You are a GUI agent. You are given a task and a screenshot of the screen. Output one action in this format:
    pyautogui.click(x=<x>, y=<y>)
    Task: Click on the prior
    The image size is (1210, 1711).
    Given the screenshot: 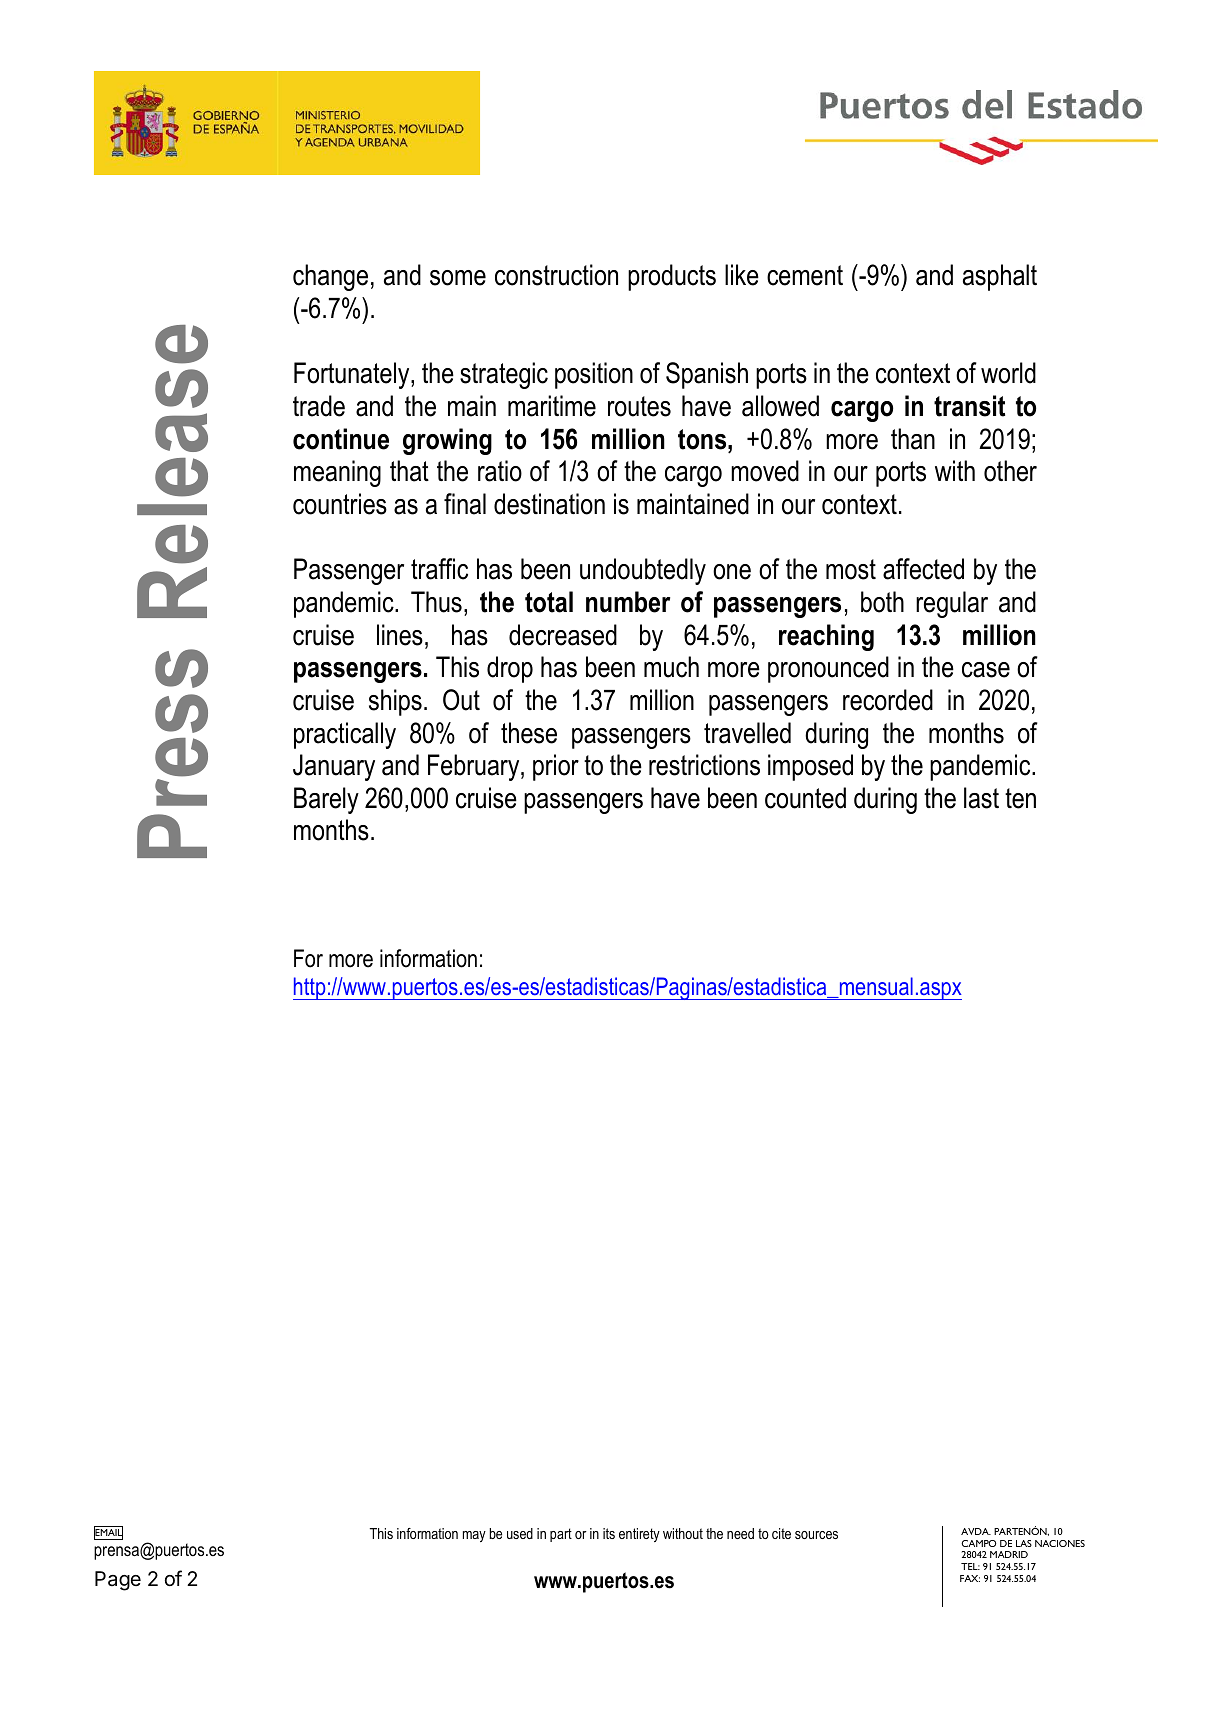 What is the action you would take?
    pyautogui.click(x=556, y=767)
